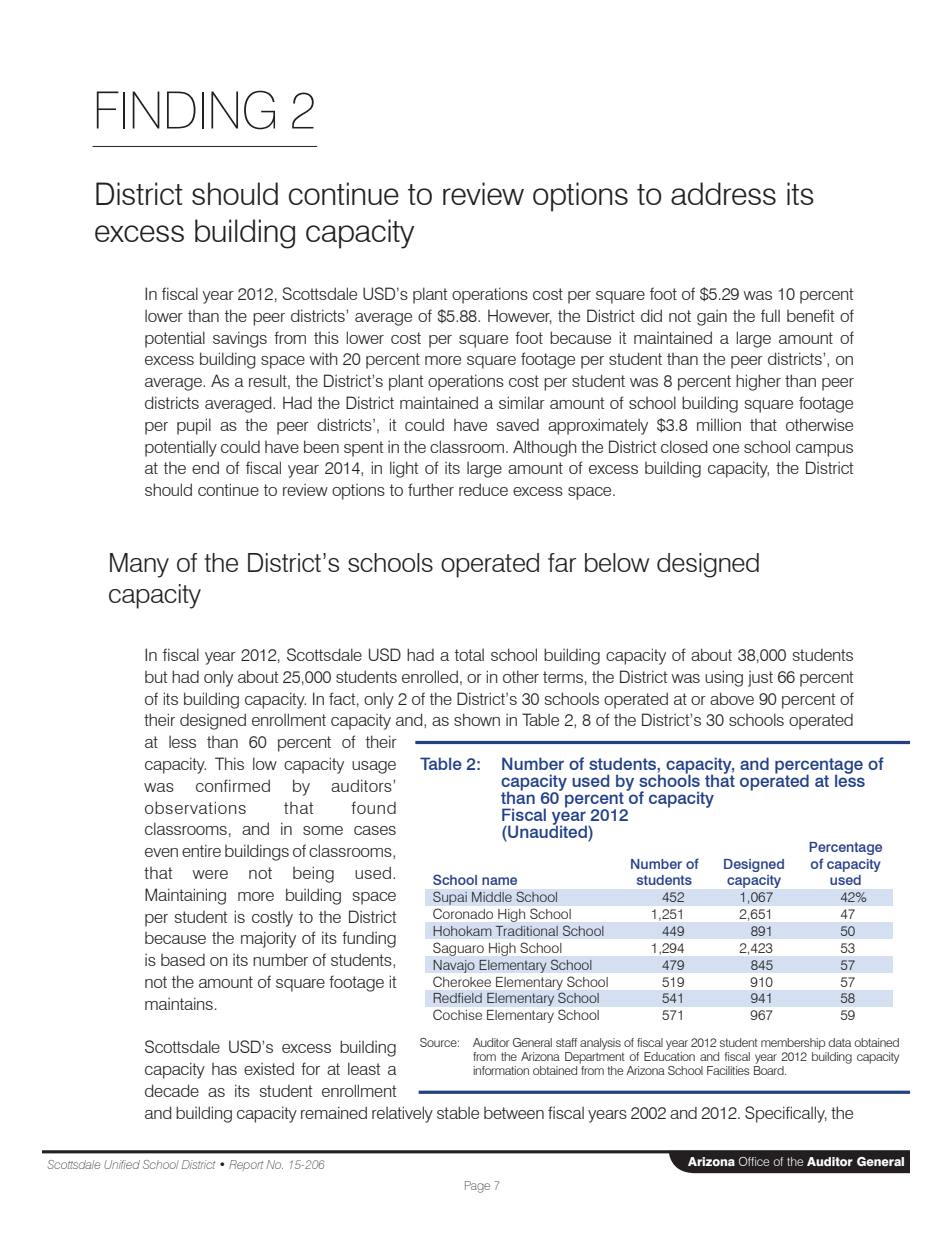 This document has height=1233, width=952. Describe the element at coordinates (520, 316) in the document. I see `However` at that location.
